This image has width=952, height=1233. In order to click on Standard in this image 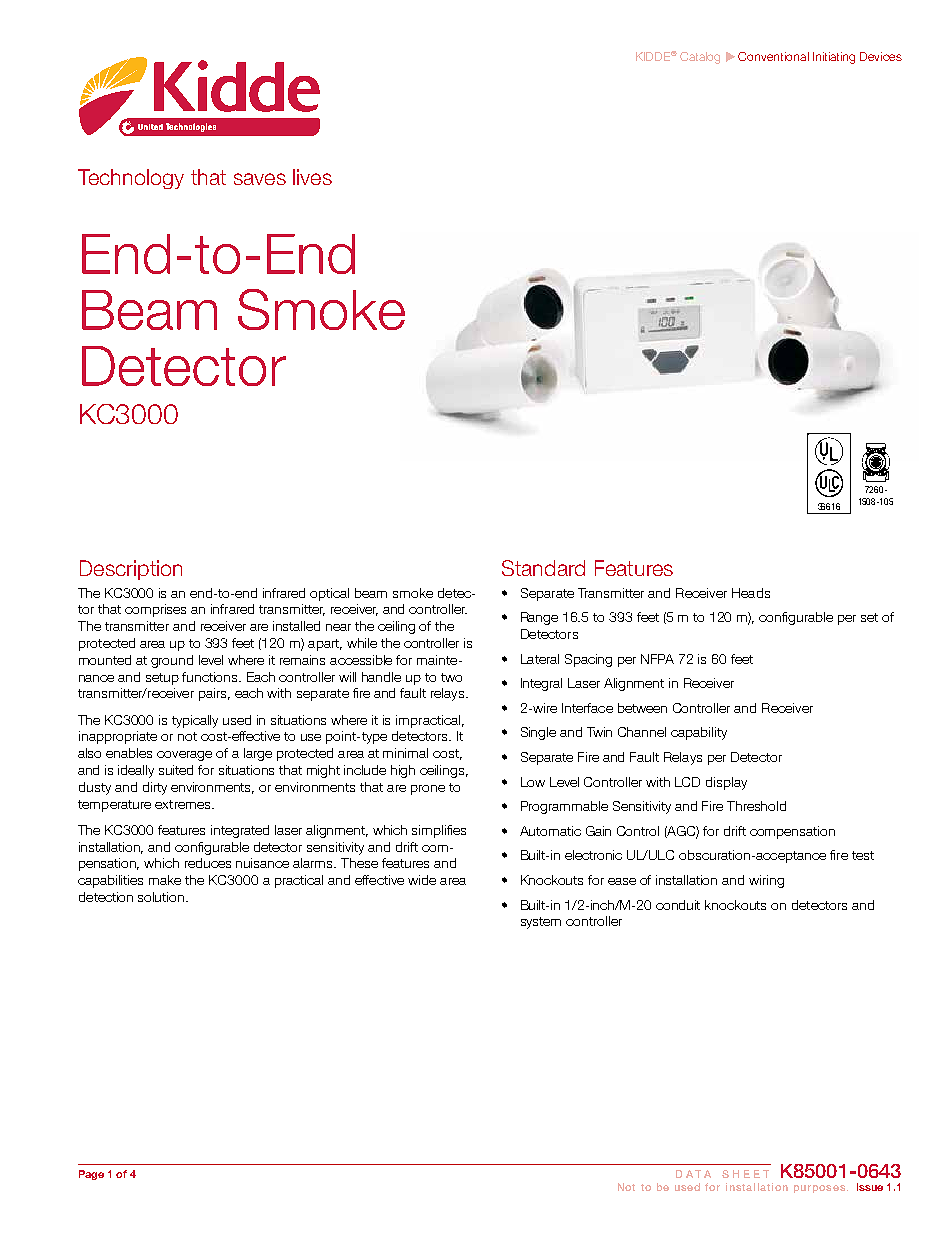, I will do `click(543, 568)`.
